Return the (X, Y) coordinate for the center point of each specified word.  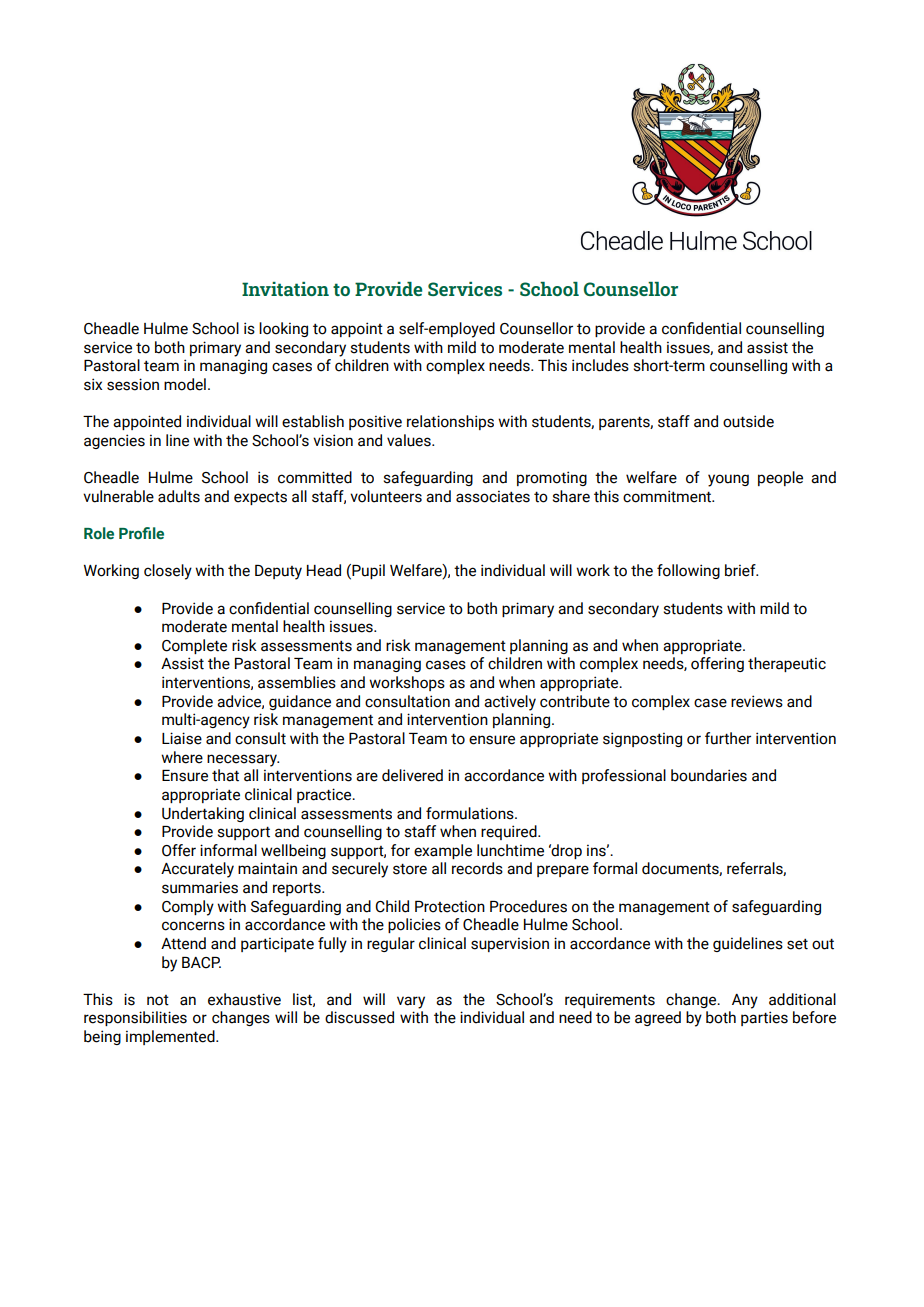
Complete (194, 646)
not (158, 1000)
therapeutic (787, 664)
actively (510, 703)
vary (411, 1002)
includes (600, 365)
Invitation (285, 289)
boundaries (709, 775)
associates (493, 496)
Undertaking (203, 814)
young (728, 480)
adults (179, 496)
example (443, 851)
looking (283, 329)
